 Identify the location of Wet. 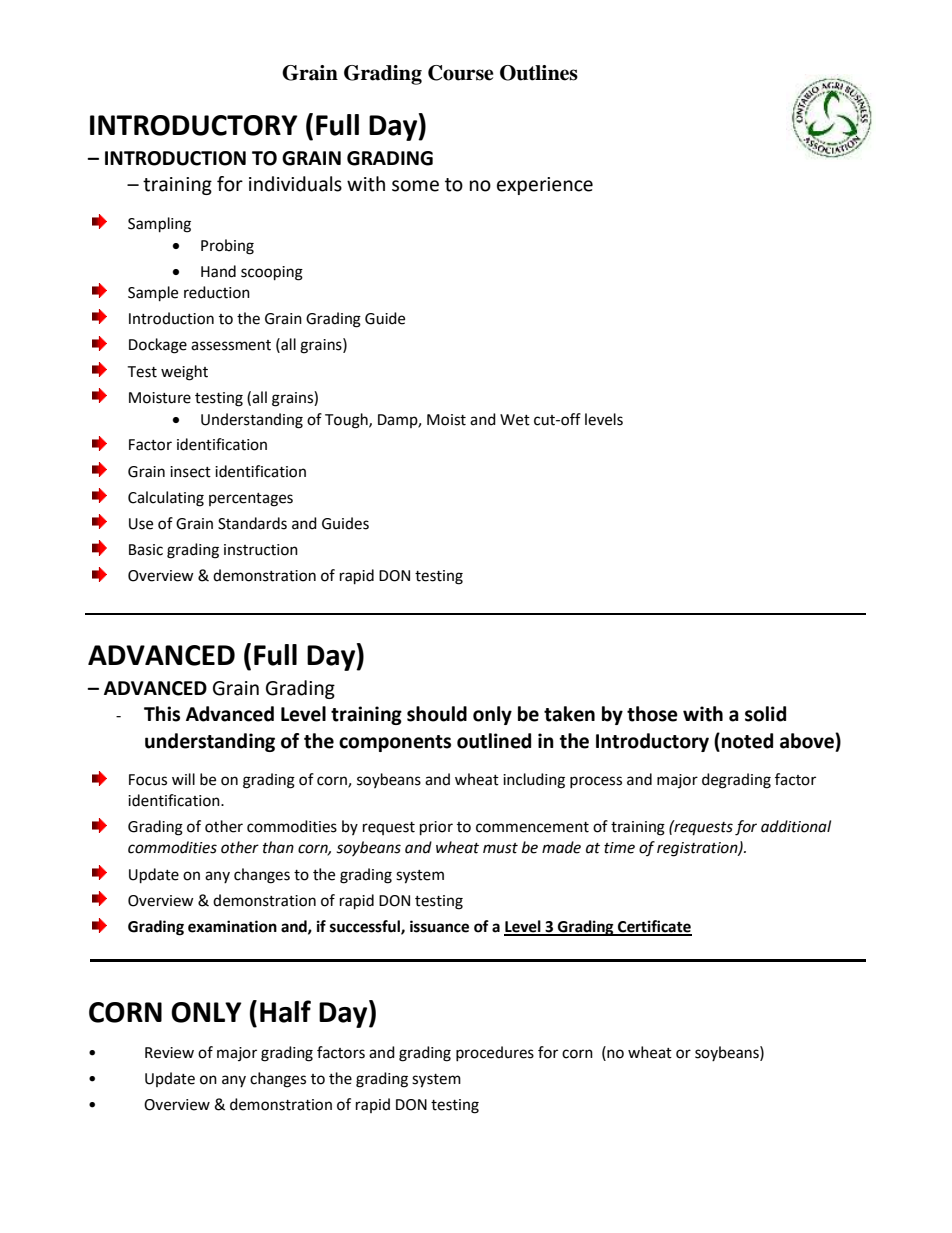
(515, 420).
